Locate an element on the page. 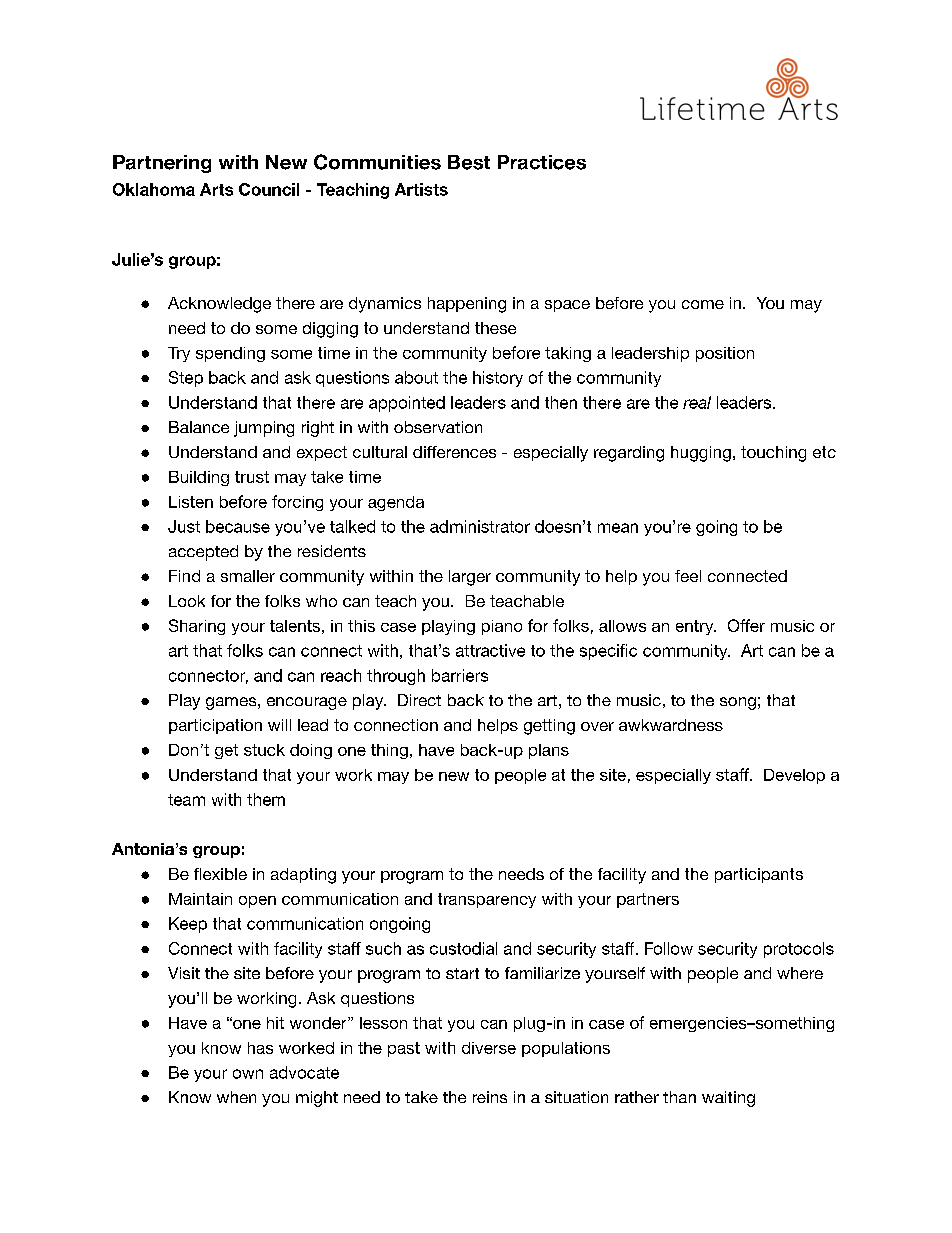 This page has width=952, height=1233. them is located at coordinates (266, 799).
